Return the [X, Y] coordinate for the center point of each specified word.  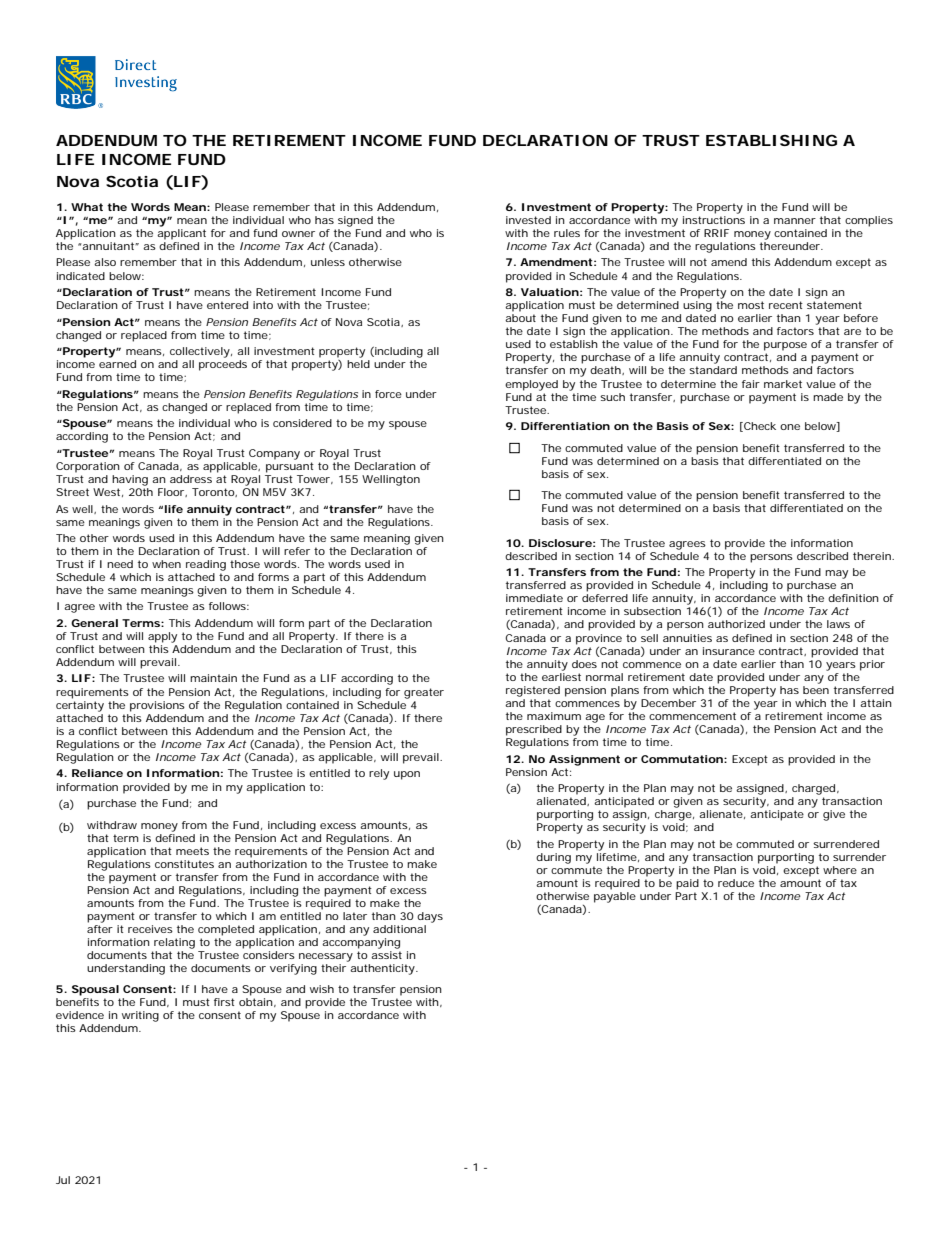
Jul [63, 1180]
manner [795, 221]
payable [615, 897]
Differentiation [565, 426]
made [828, 397]
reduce [736, 883]
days [430, 917]
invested [528, 220]
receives [150, 929]
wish [322, 989]
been [816, 690]
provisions [157, 706]
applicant [181, 234]
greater [424, 693]
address [191, 479]
